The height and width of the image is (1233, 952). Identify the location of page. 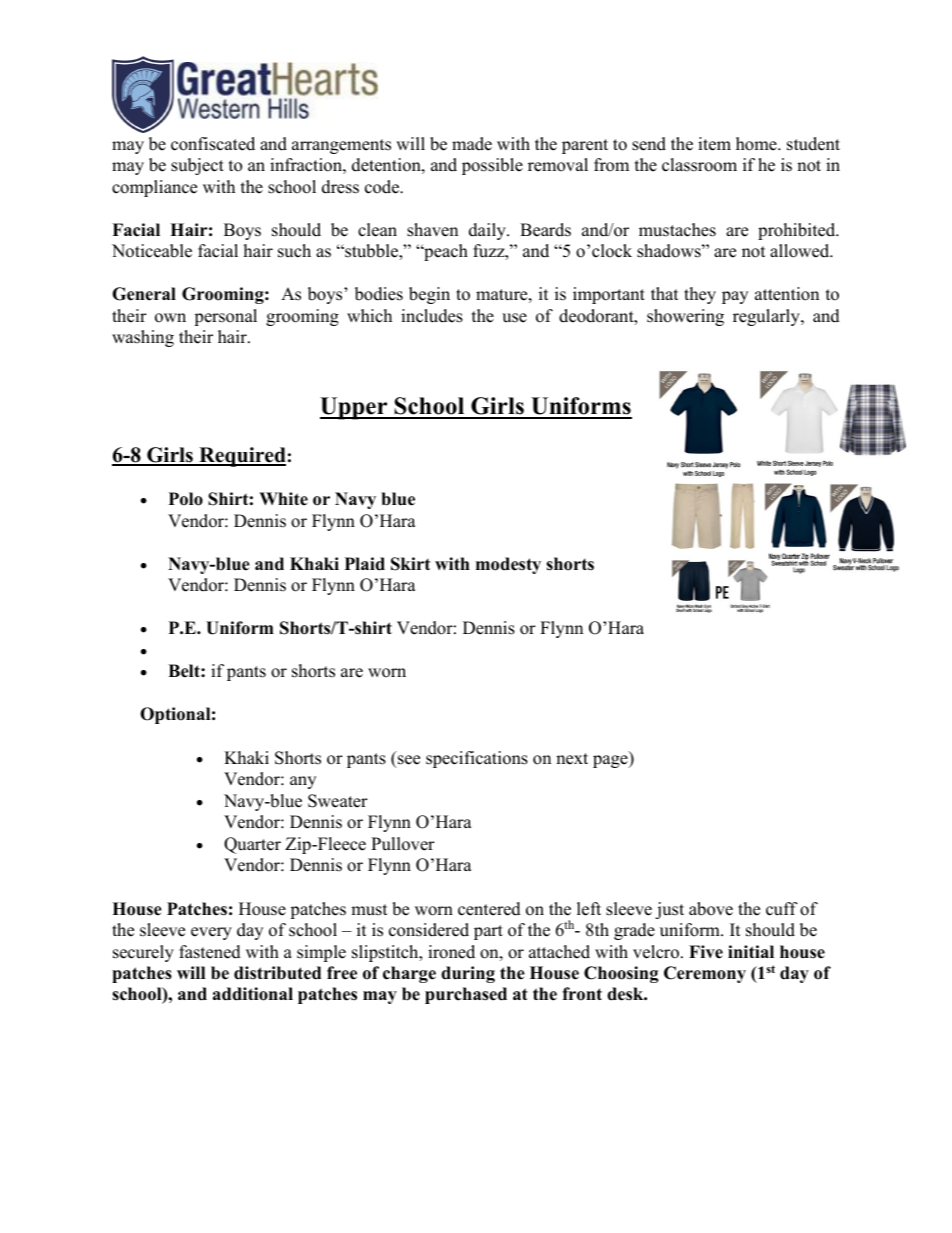
(611, 761).
